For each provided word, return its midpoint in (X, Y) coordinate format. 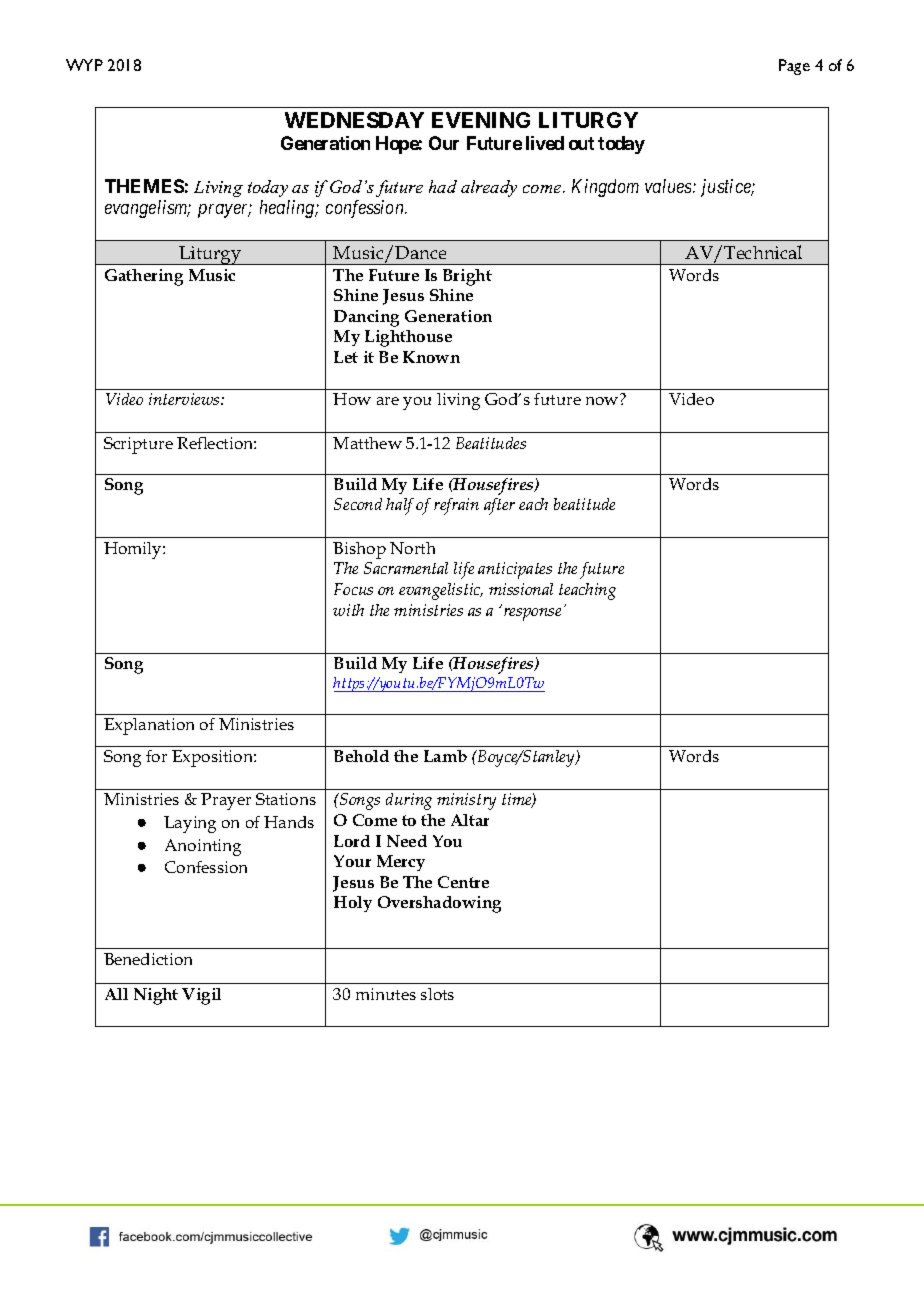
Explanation (149, 726)
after (499, 506)
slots (437, 994)
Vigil (201, 996)
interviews (185, 399)
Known (431, 357)
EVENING (481, 120)
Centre (463, 882)
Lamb (445, 756)
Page (794, 67)
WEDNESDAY (354, 120)
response (531, 613)
